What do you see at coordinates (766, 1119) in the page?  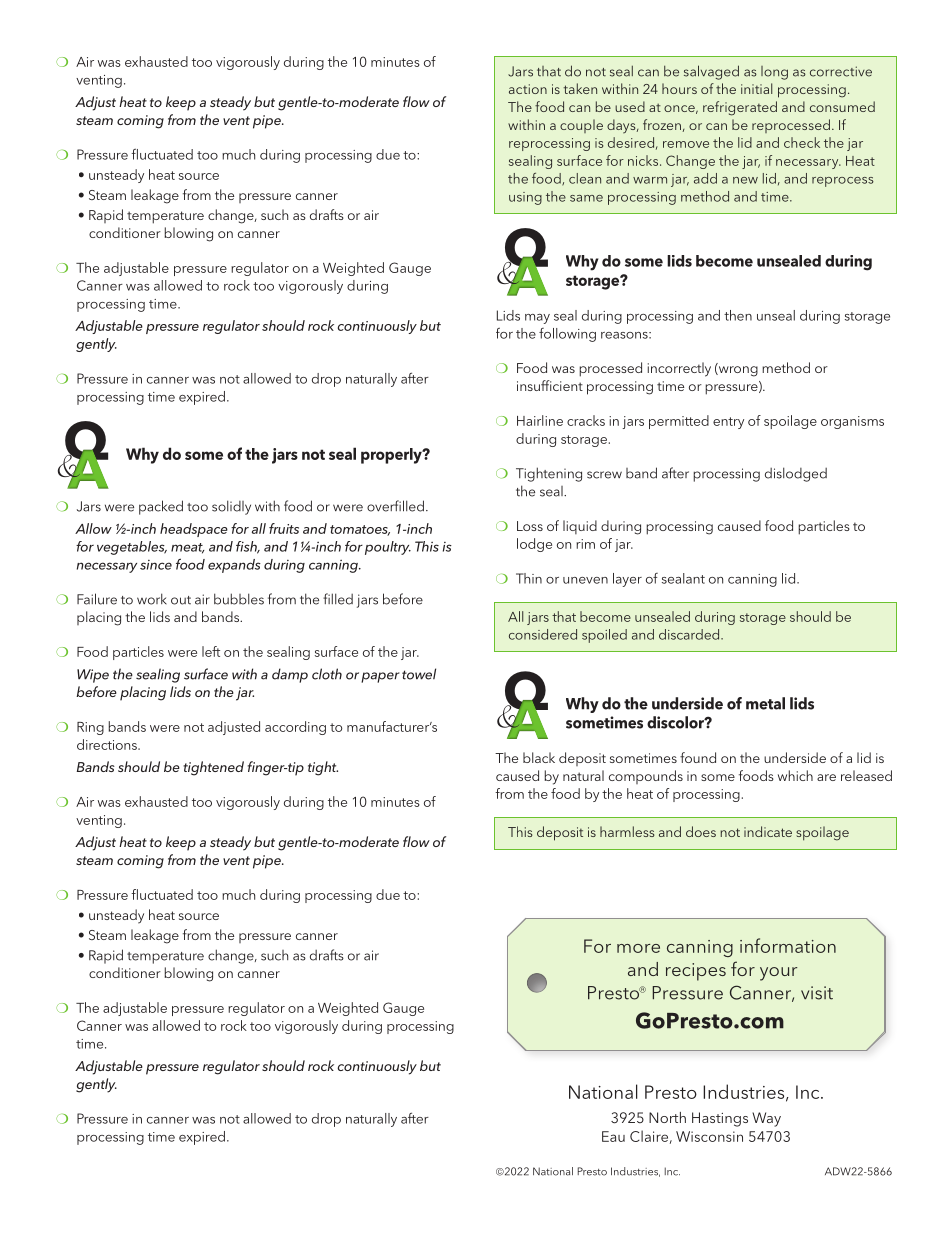 I see `Way` at bounding box center [766, 1119].
